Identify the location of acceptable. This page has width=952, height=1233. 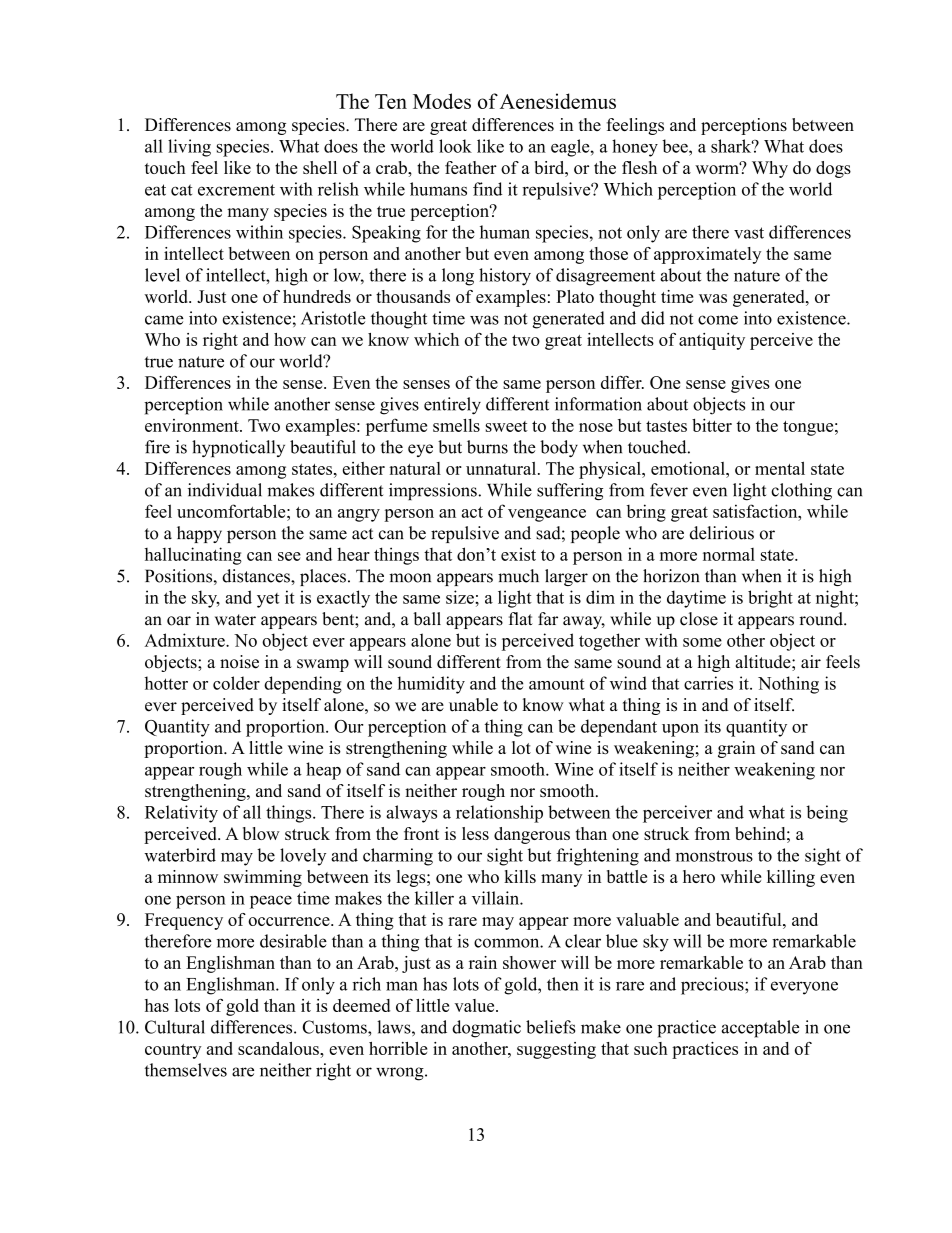
(760, 1029).
